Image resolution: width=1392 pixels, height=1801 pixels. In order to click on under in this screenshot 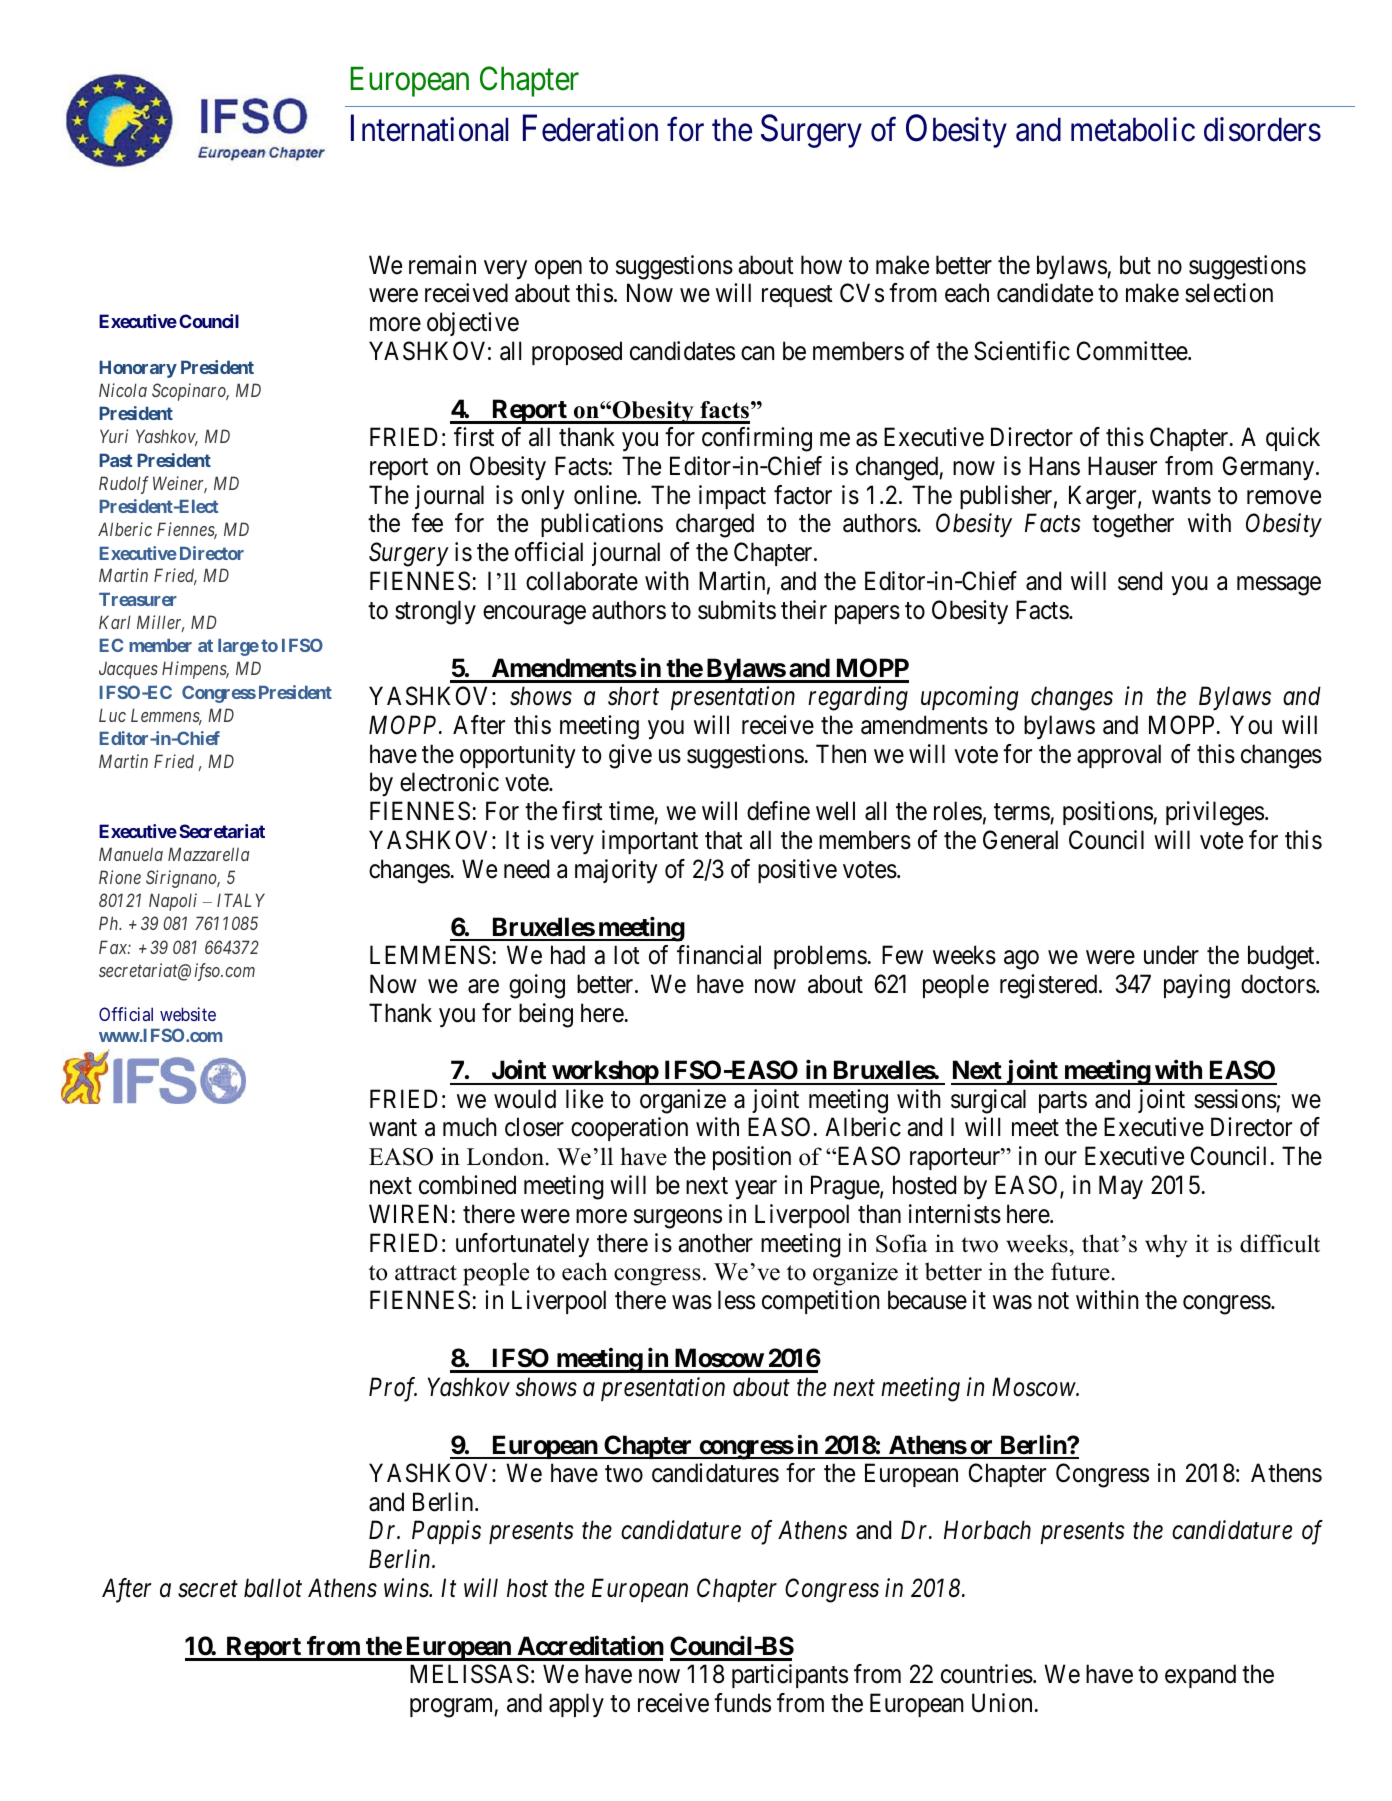, I will do `click(1171, 955)`.
